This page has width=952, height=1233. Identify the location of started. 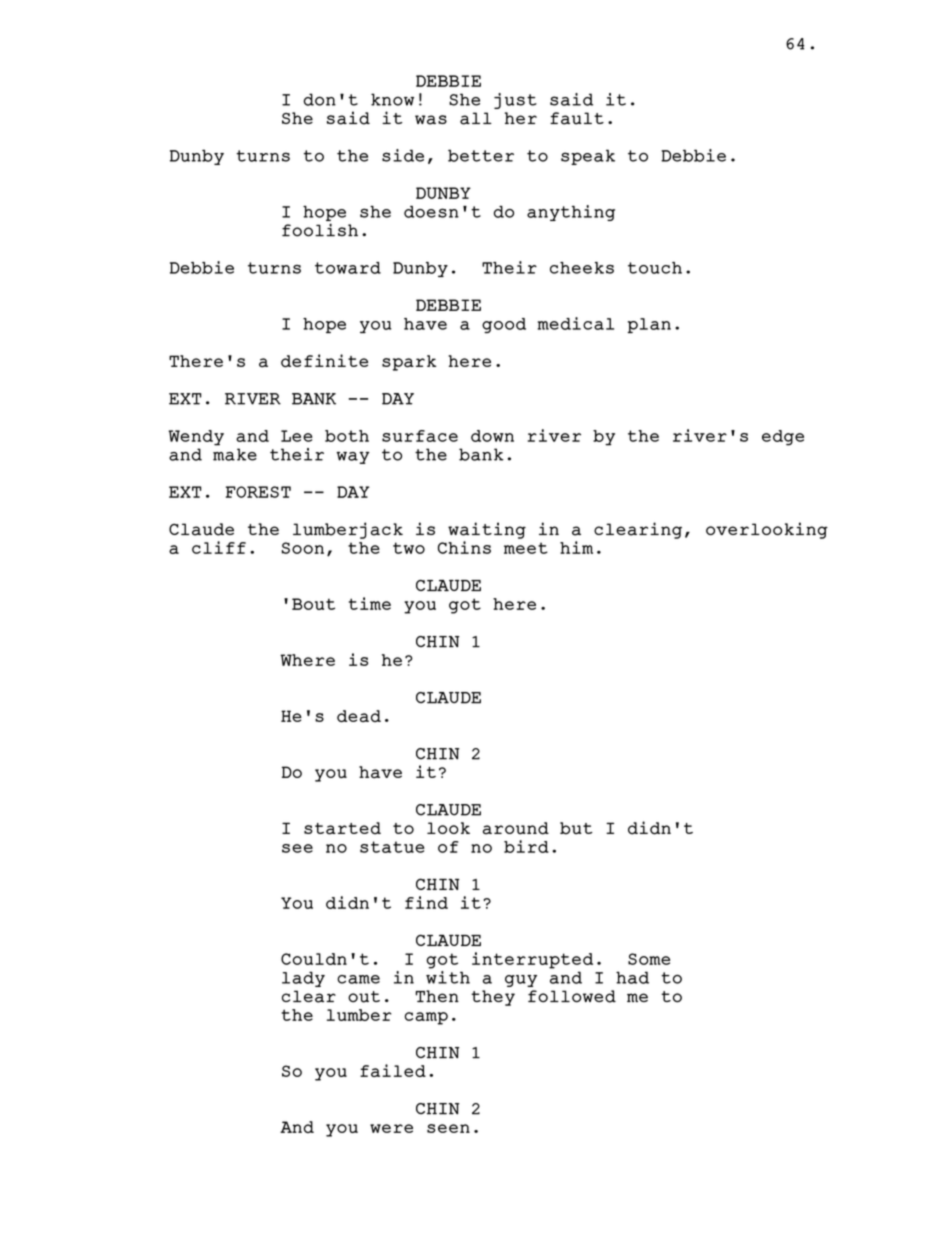
(342, 828).
